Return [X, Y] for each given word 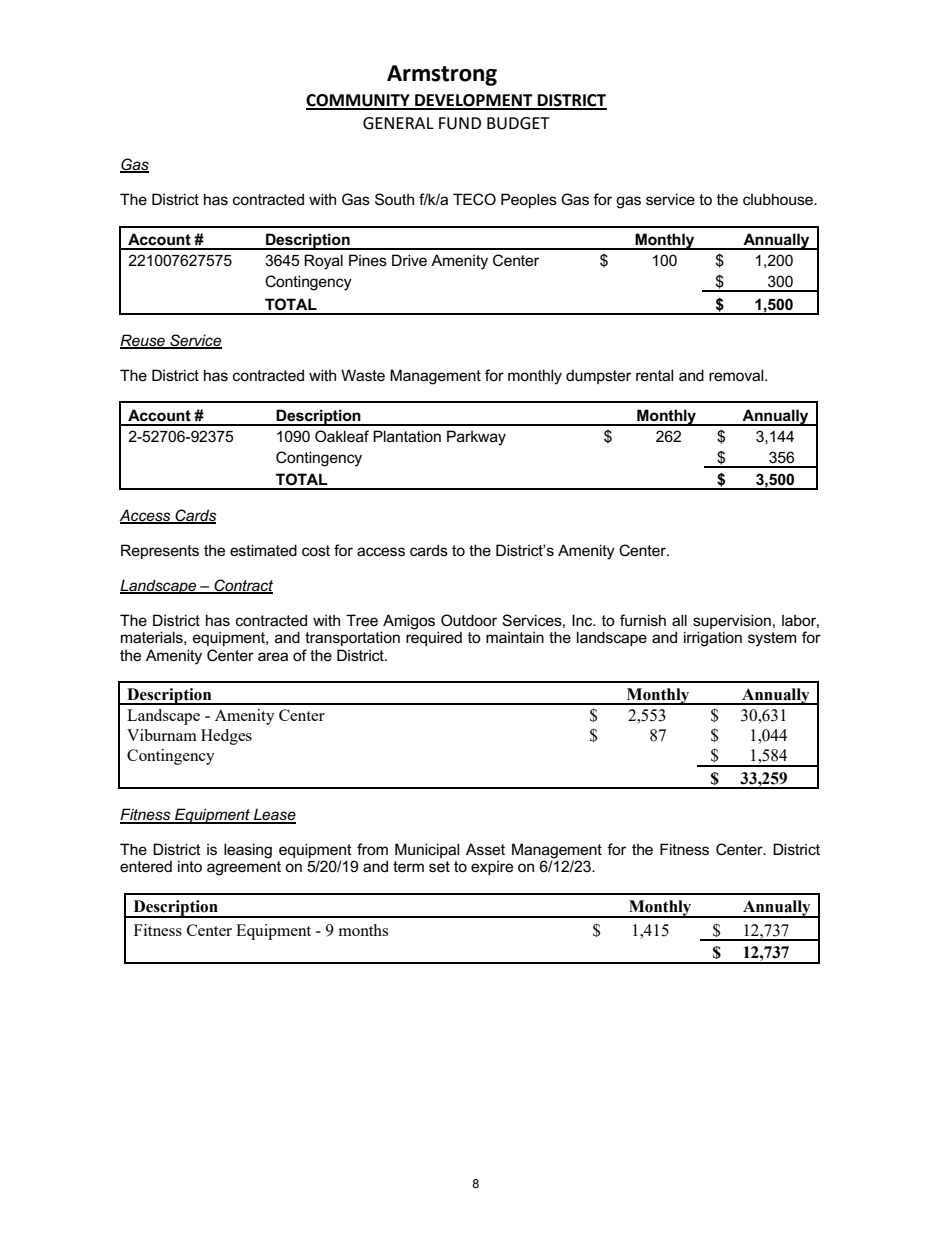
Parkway [476, 438]
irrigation [713, 639]
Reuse [143, 341]
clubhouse [779, 199]
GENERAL [398, 123]
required [434, 637]
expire [492, 867]
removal [737, 375]
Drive [409, 260]
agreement [244, 868]
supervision [732, 621]
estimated [263, 550]
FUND [460, 123]
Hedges [226, 737]
